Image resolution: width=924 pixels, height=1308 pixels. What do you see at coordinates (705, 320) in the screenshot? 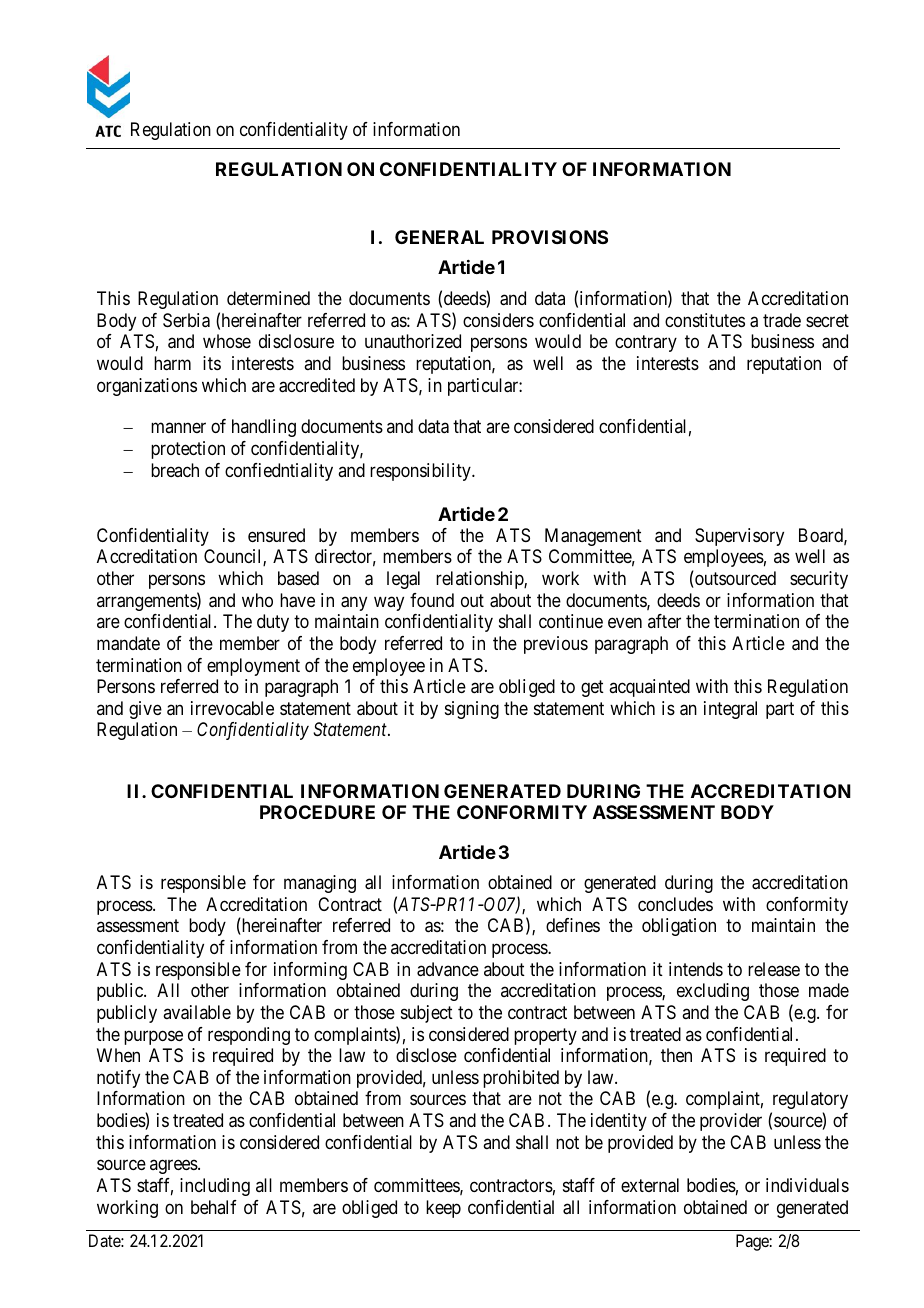
I see `constitutes` at bounding box center [705, 320].
